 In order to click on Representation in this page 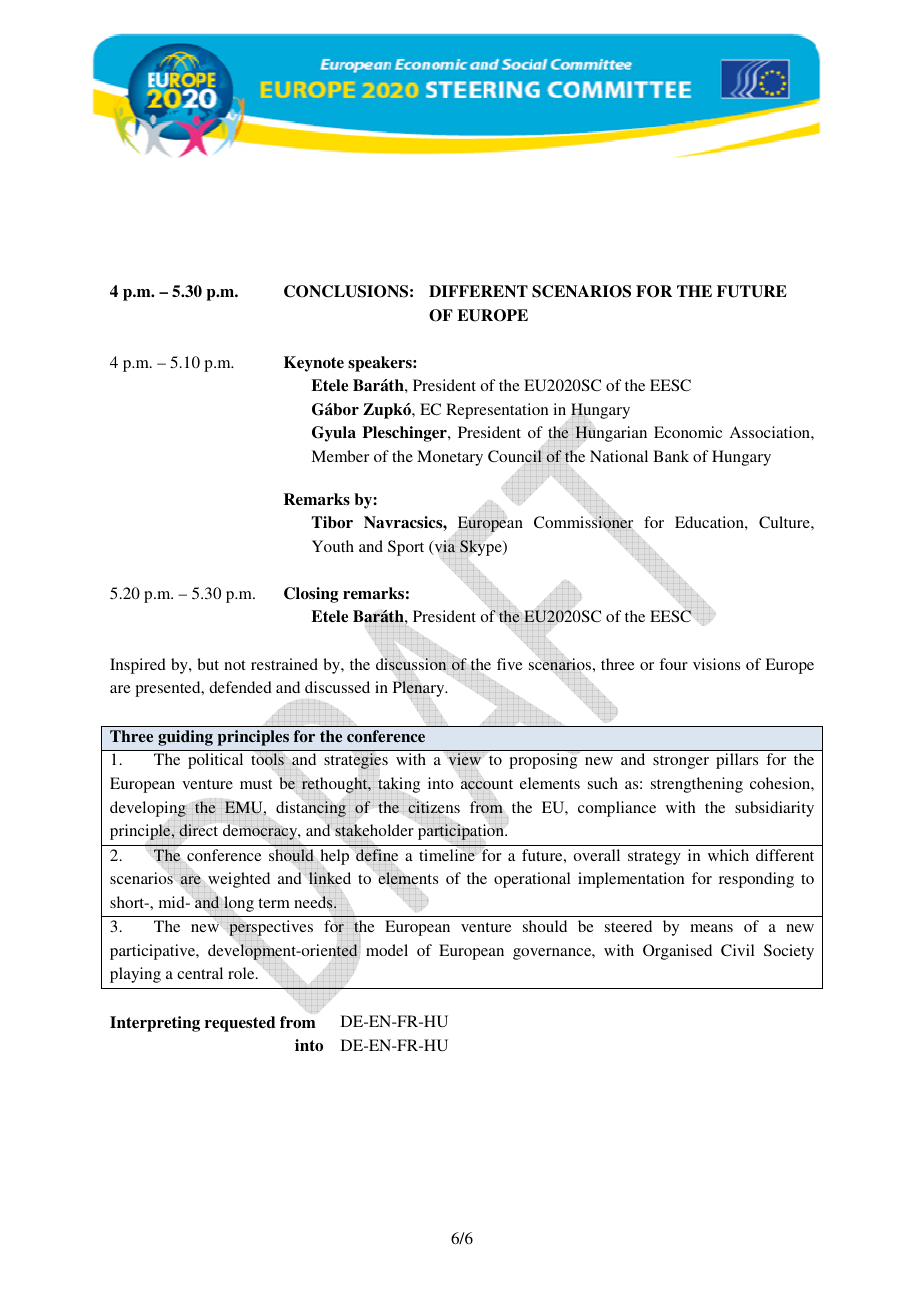, I will do `click(497, 411)`.
